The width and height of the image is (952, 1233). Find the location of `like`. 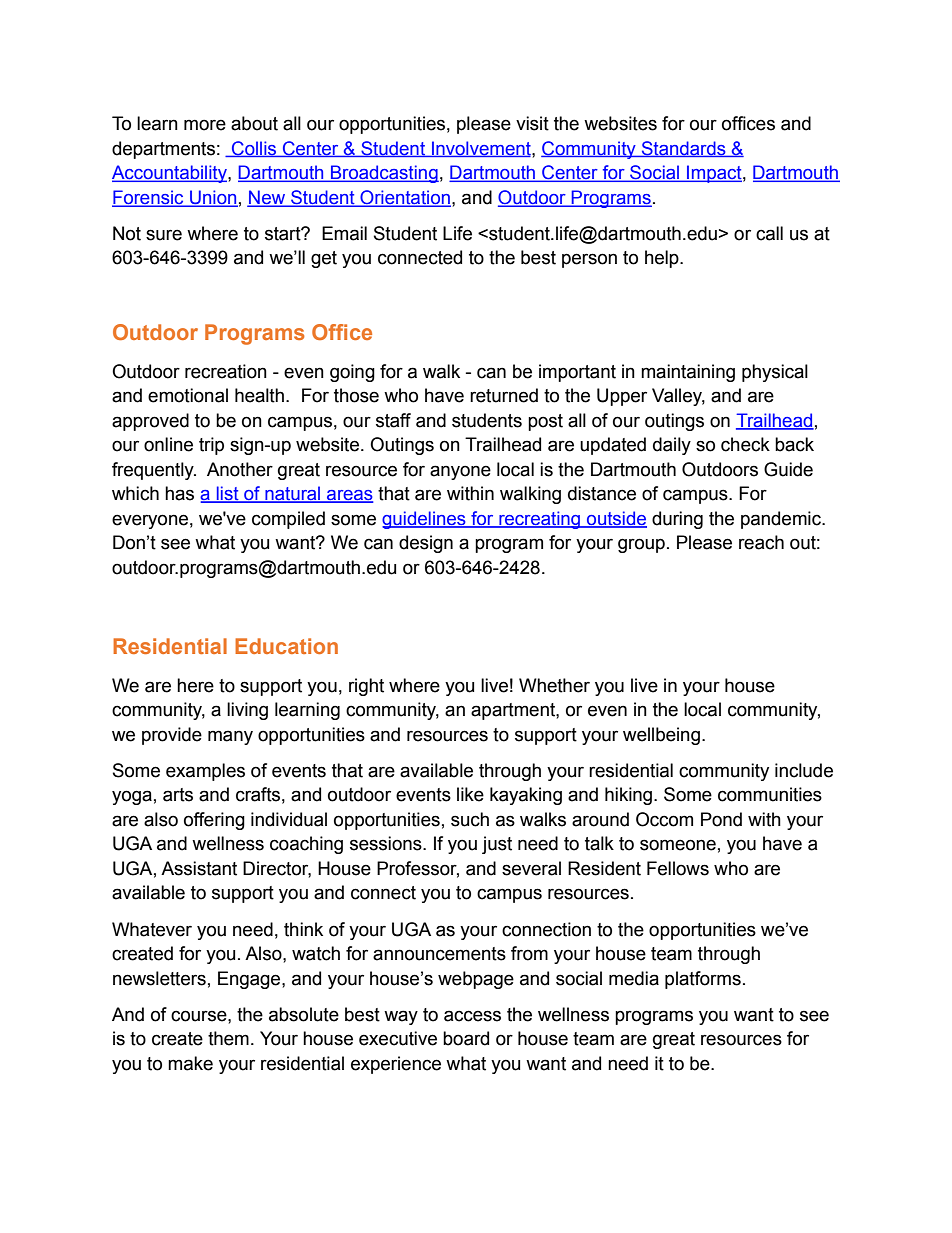

like is located at coordinates (470, 794).
